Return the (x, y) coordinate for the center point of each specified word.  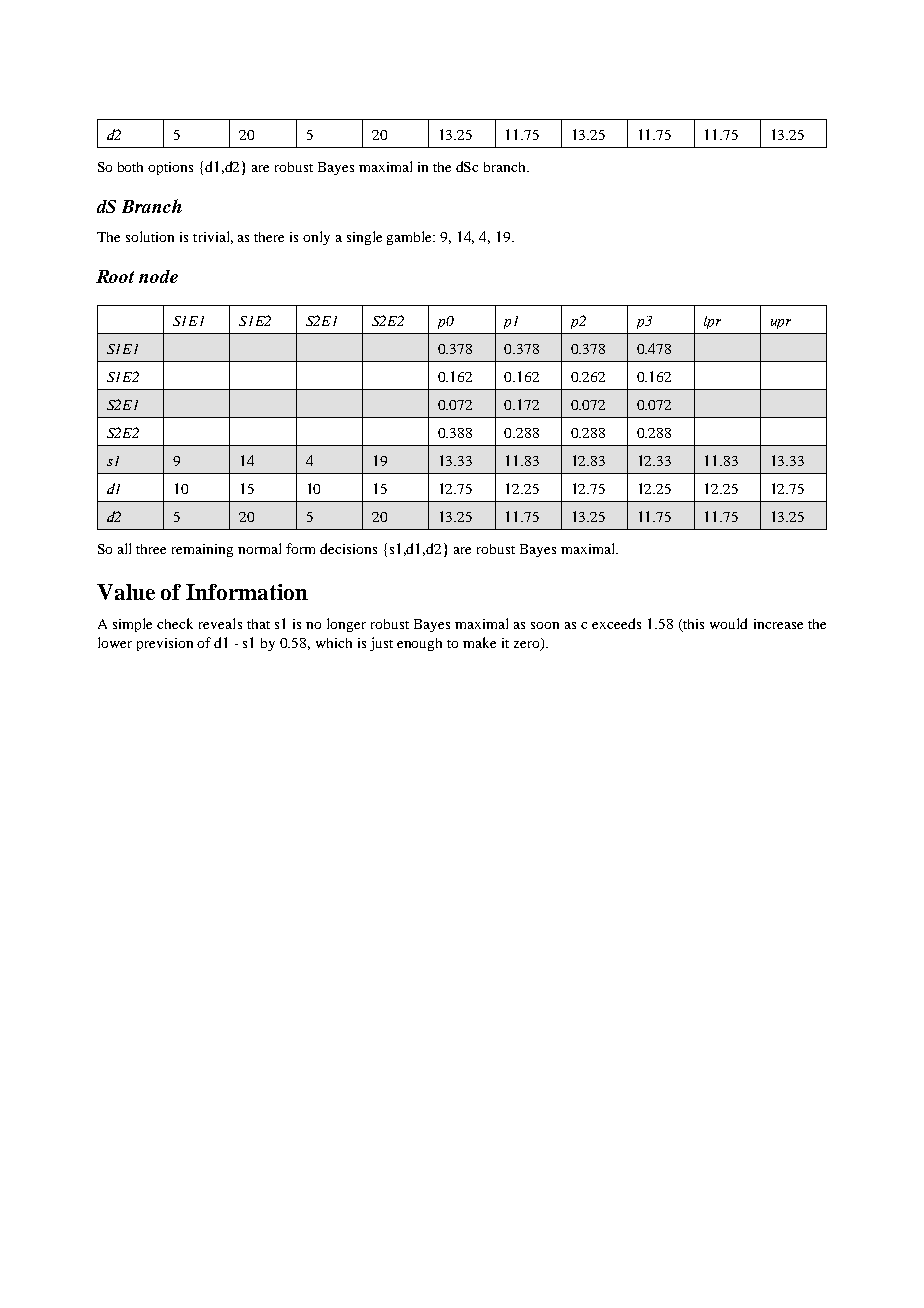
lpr (712, 322)
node (158, 276)
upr (781, 324)
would (728, 623)
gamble (411, 238)
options (170, 168)
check (175, 623)
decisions (348, 548)
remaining (202, 550)
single (364, 238)
